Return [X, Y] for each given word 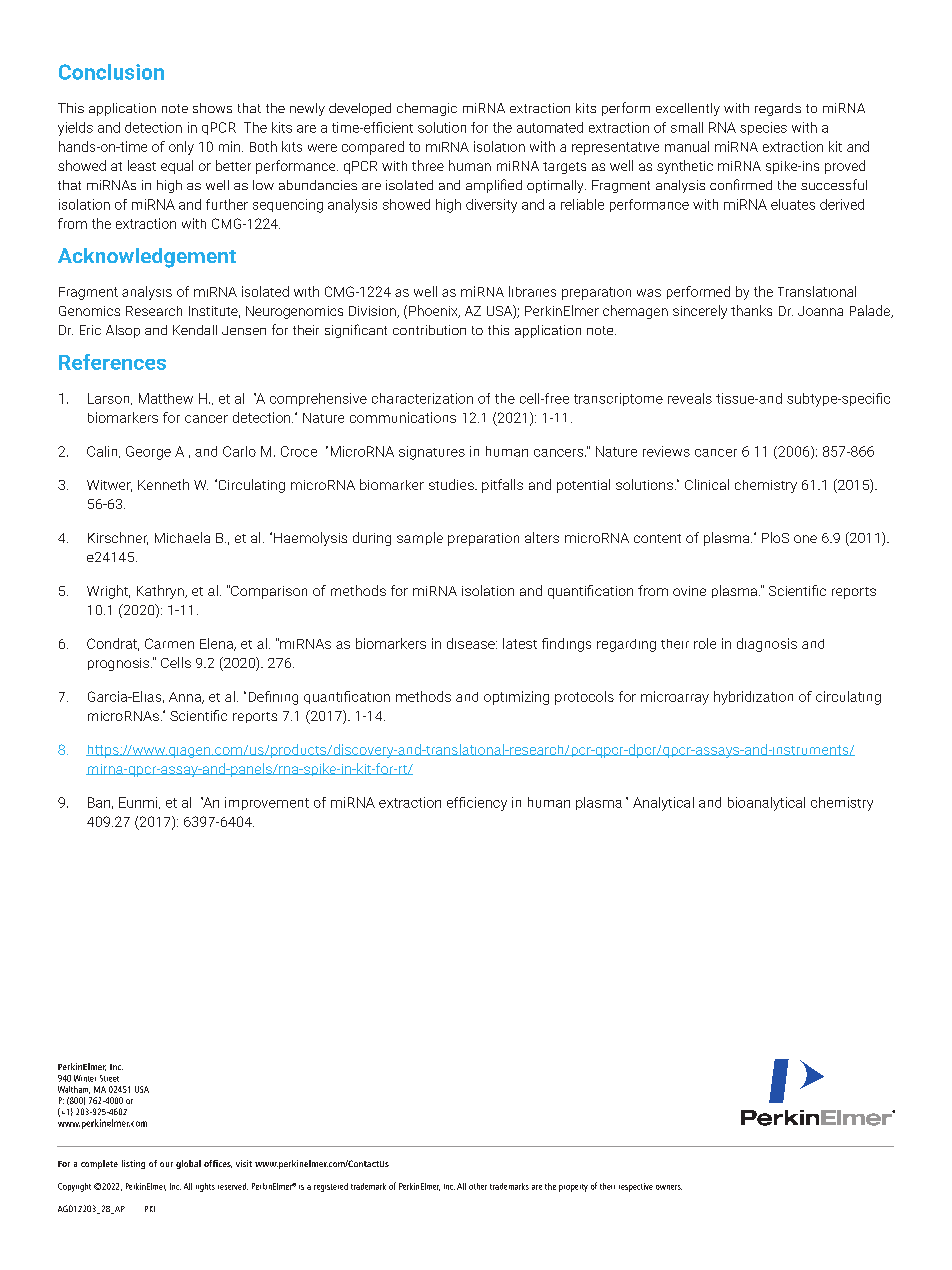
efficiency [477, 804]
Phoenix [434, 311]
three [428, 165]
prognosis [120, 664]
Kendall [195, 330]
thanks [751, 310]
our [166, 1164]
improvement [267, 803]
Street [109, 1078]
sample [420, 538]
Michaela [182, 537]
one [805, 539]
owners [669, 1187]
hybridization [753, 698]
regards [778, 109]
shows [212, 108]
